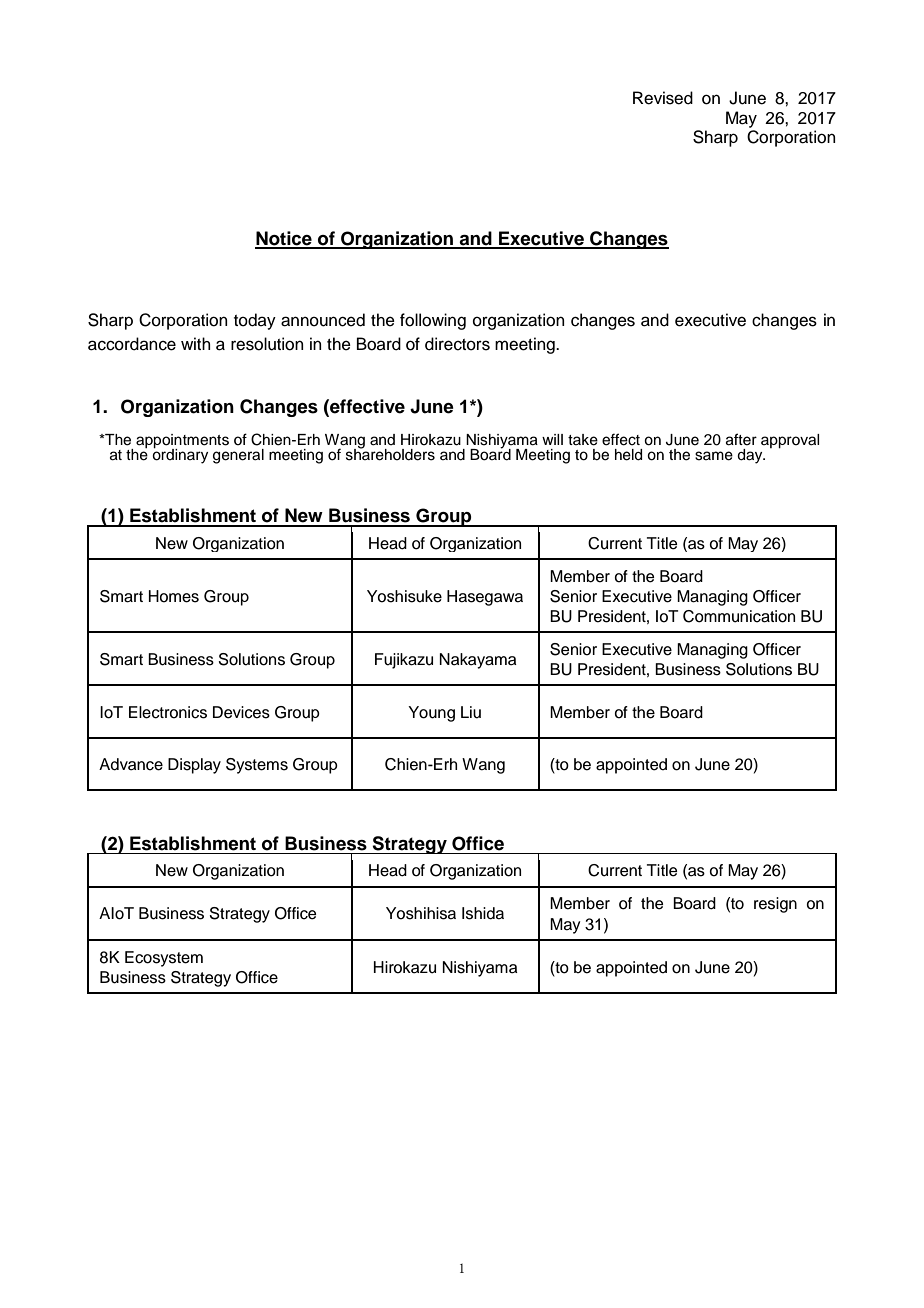 This document has height=1308, width=924. Describe the element at coordinates (241, 712) in the document. I see `Devices` at that location.
